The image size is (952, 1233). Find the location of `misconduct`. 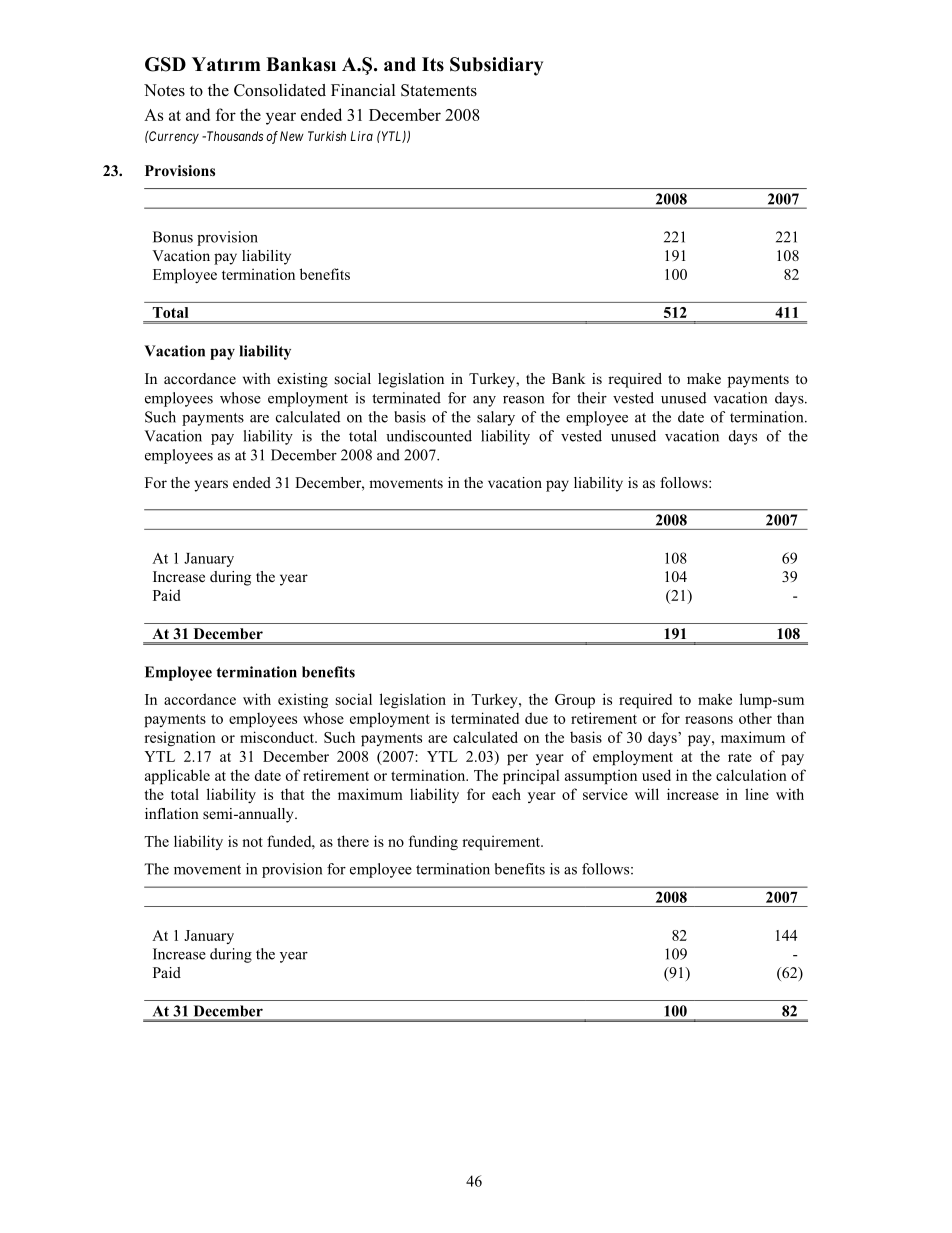

misconduct is located at coordinates (278, 737).
